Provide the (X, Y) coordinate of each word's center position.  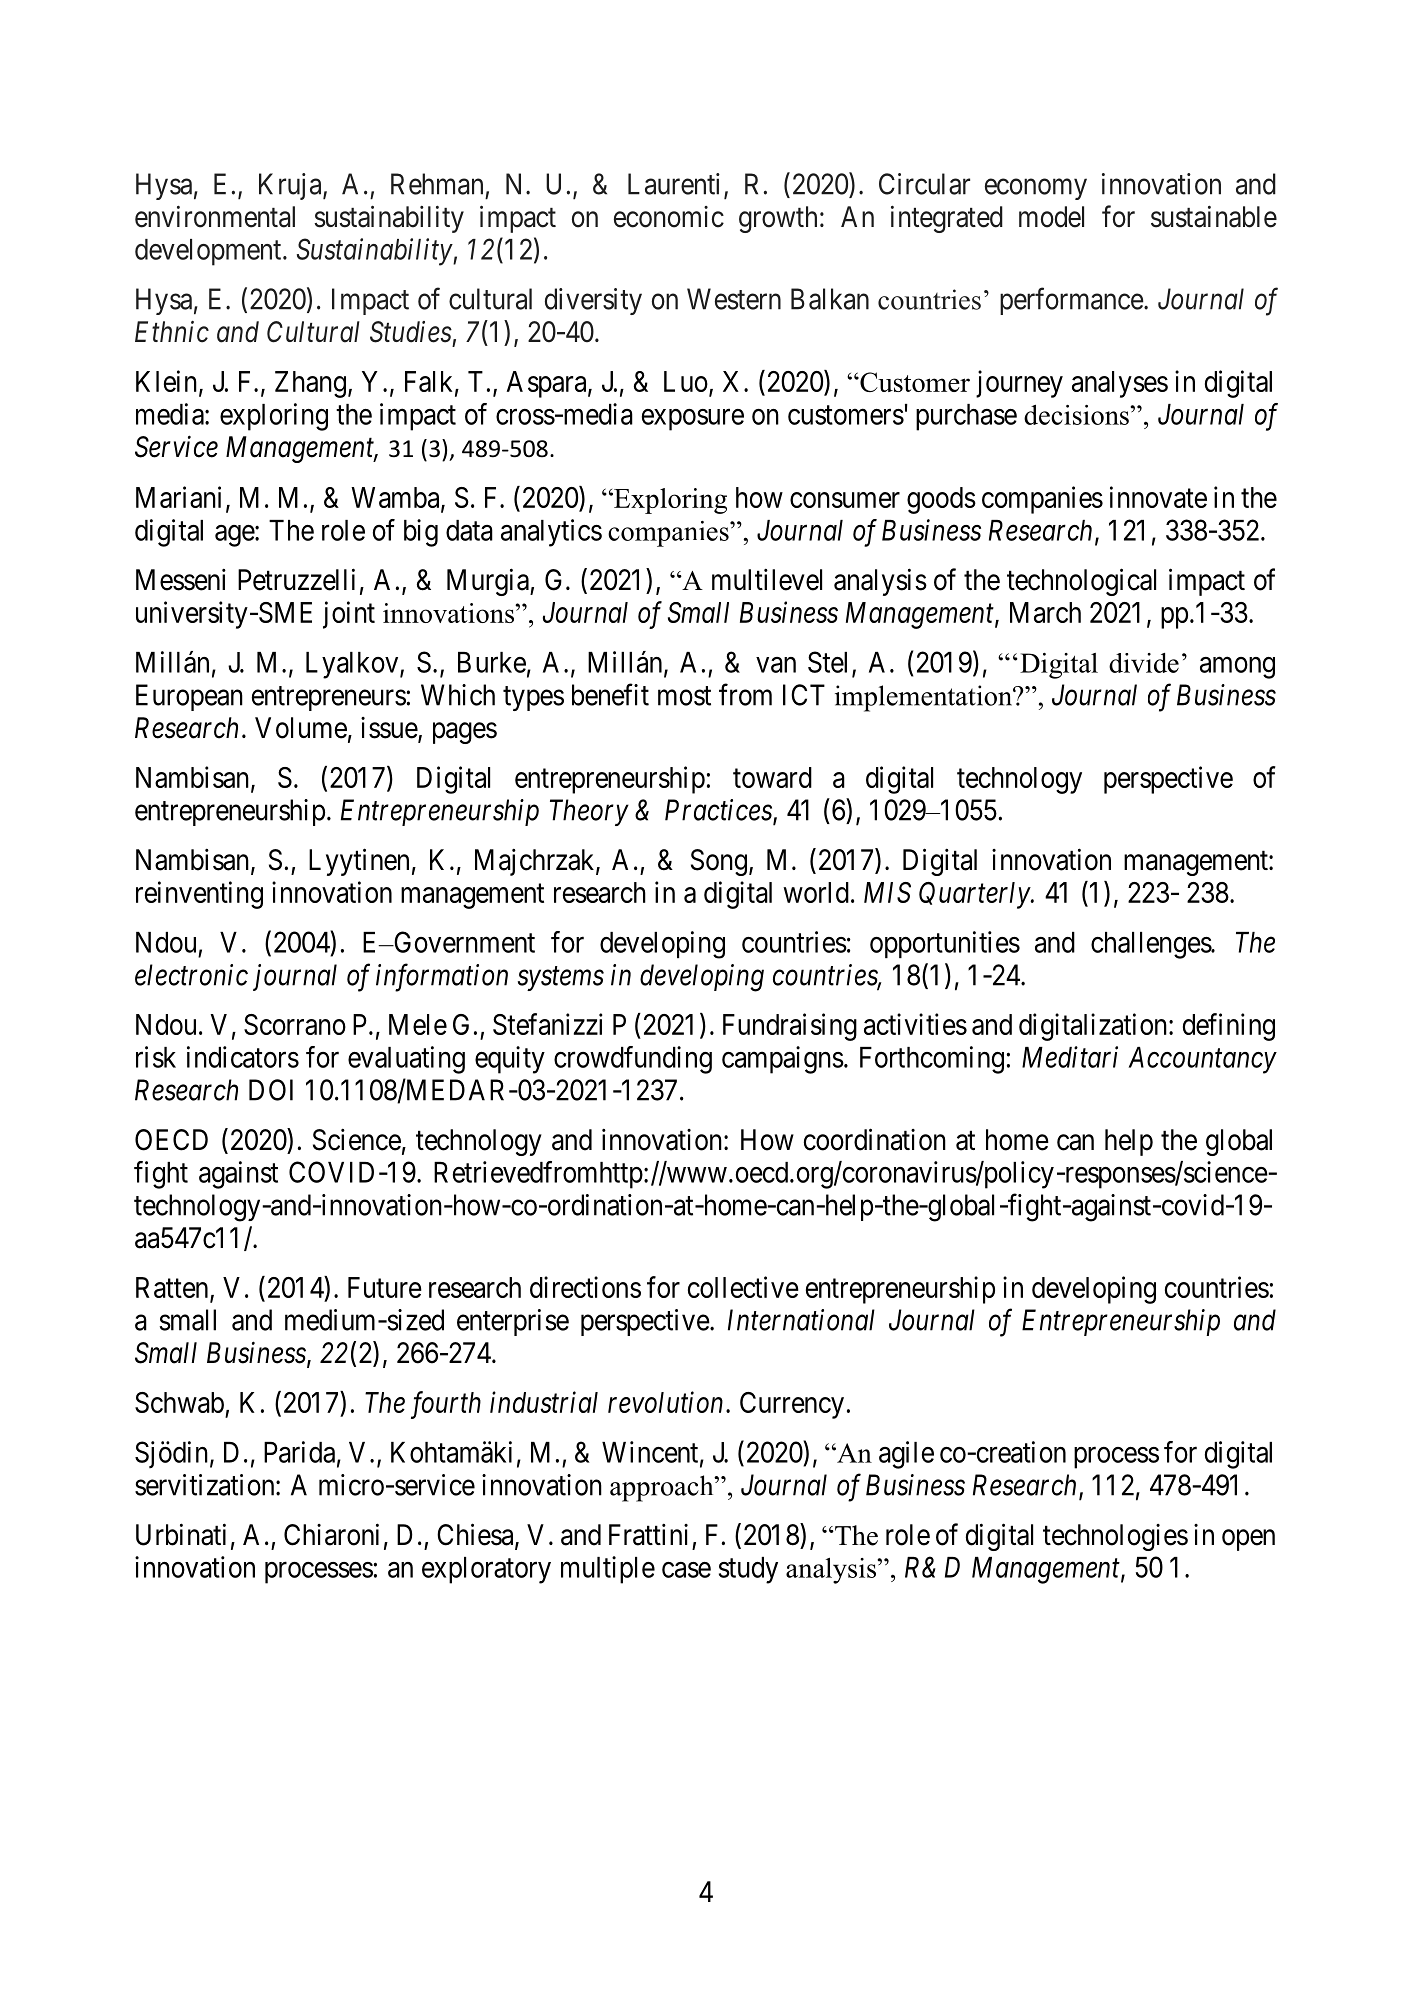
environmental (215, 217)
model (1051, 217)
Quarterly (975, 895)
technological (1081, 582)
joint (349, 615)
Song (719, 862)
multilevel (767, 580)
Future (385, 1287)
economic (669, 217)
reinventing (199, 895)
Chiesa (476, 1535)
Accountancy (1203, 1060)
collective (743, 1287)
